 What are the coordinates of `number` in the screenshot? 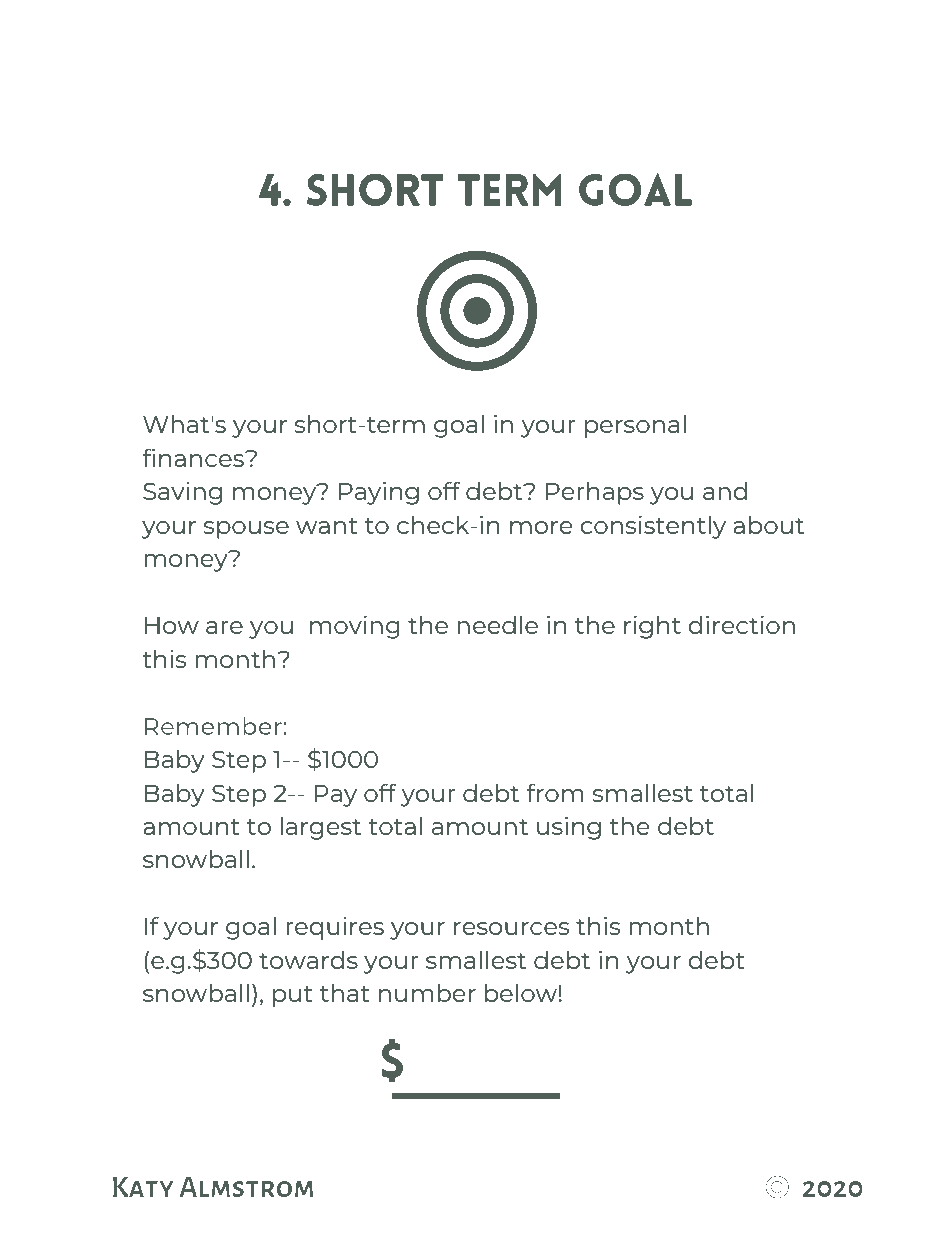 It's located at (427, 992).
